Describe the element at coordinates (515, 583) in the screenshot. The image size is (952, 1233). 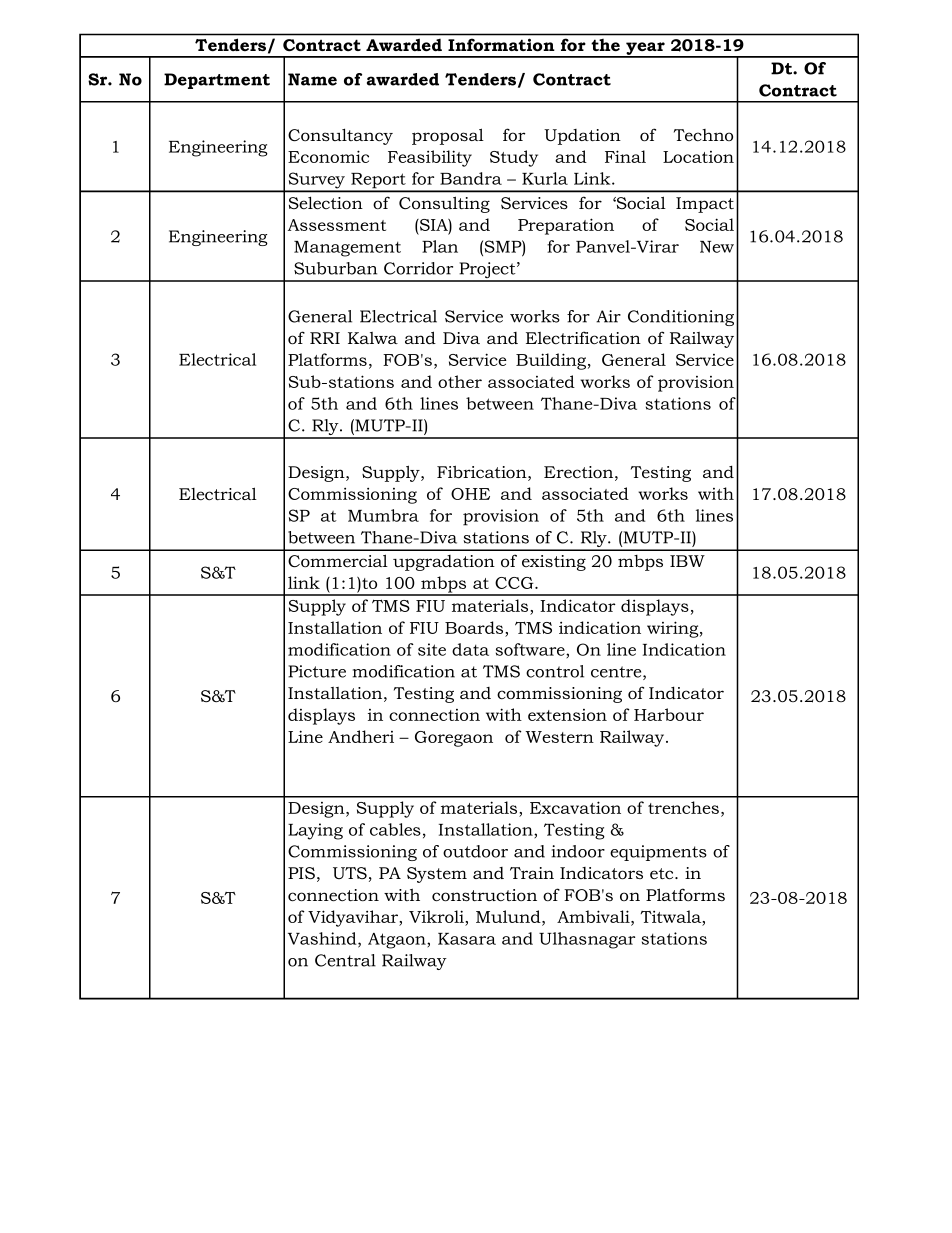
I see `CCG` at that location.
